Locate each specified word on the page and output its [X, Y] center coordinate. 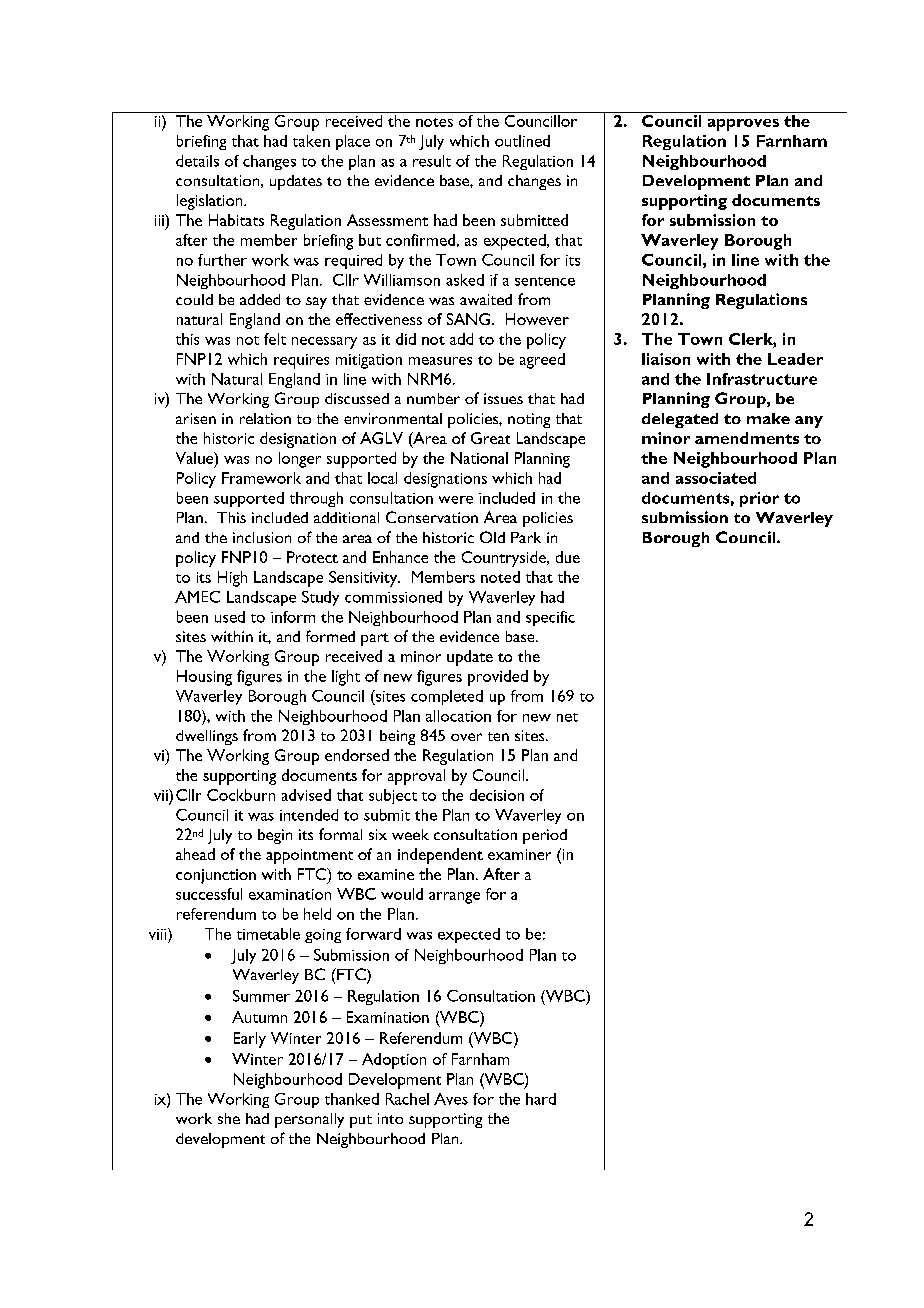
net [567, 717]
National [479, 458]
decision [497, 795]
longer [300, 460]
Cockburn [241, 795]
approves [743, 125]
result [432, 161]
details [197, 161]
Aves [451, 1099]
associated [716, 478]
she [229, 1118]
